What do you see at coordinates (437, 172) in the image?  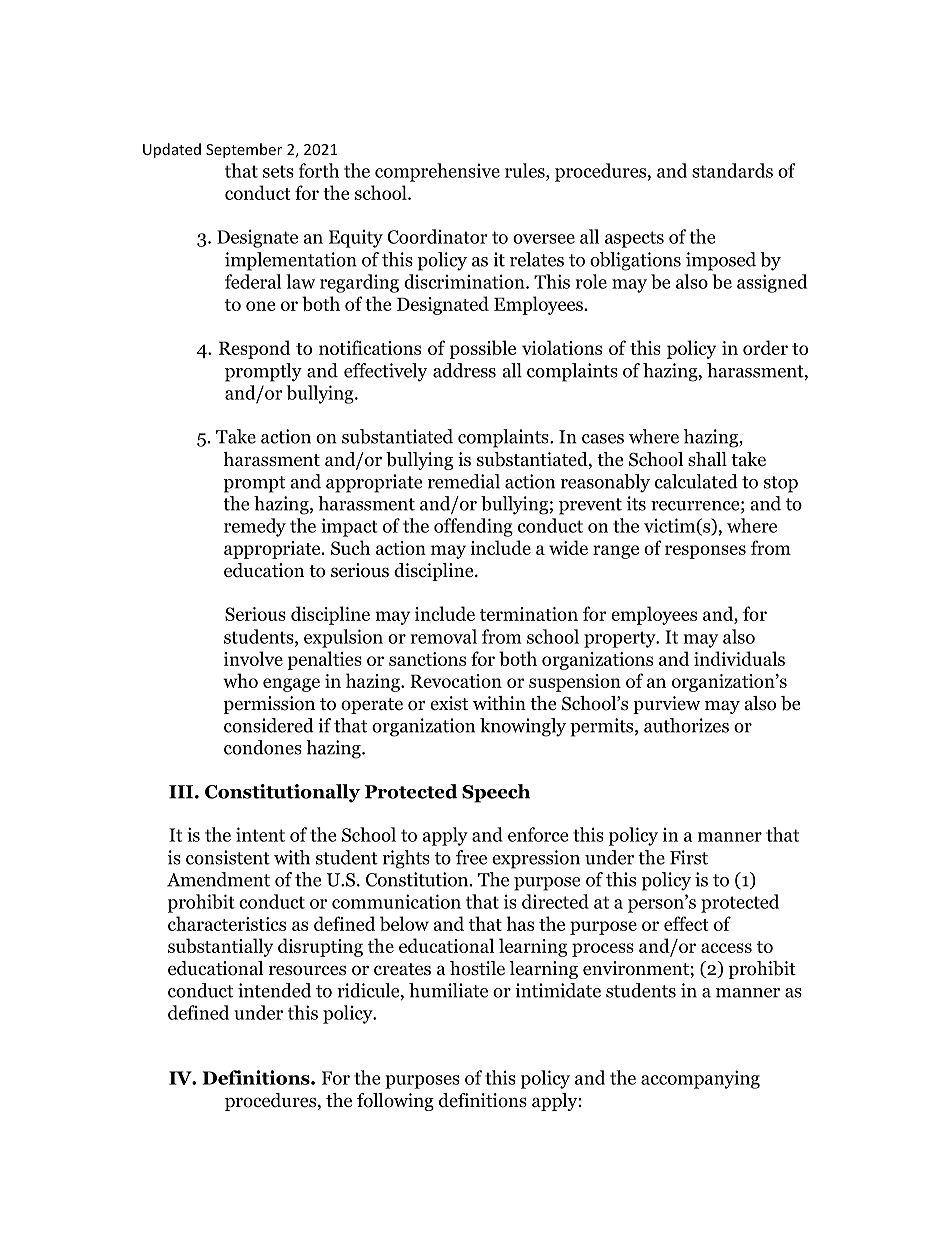 I see `comprehensive` at bounding box center [437, 172].
